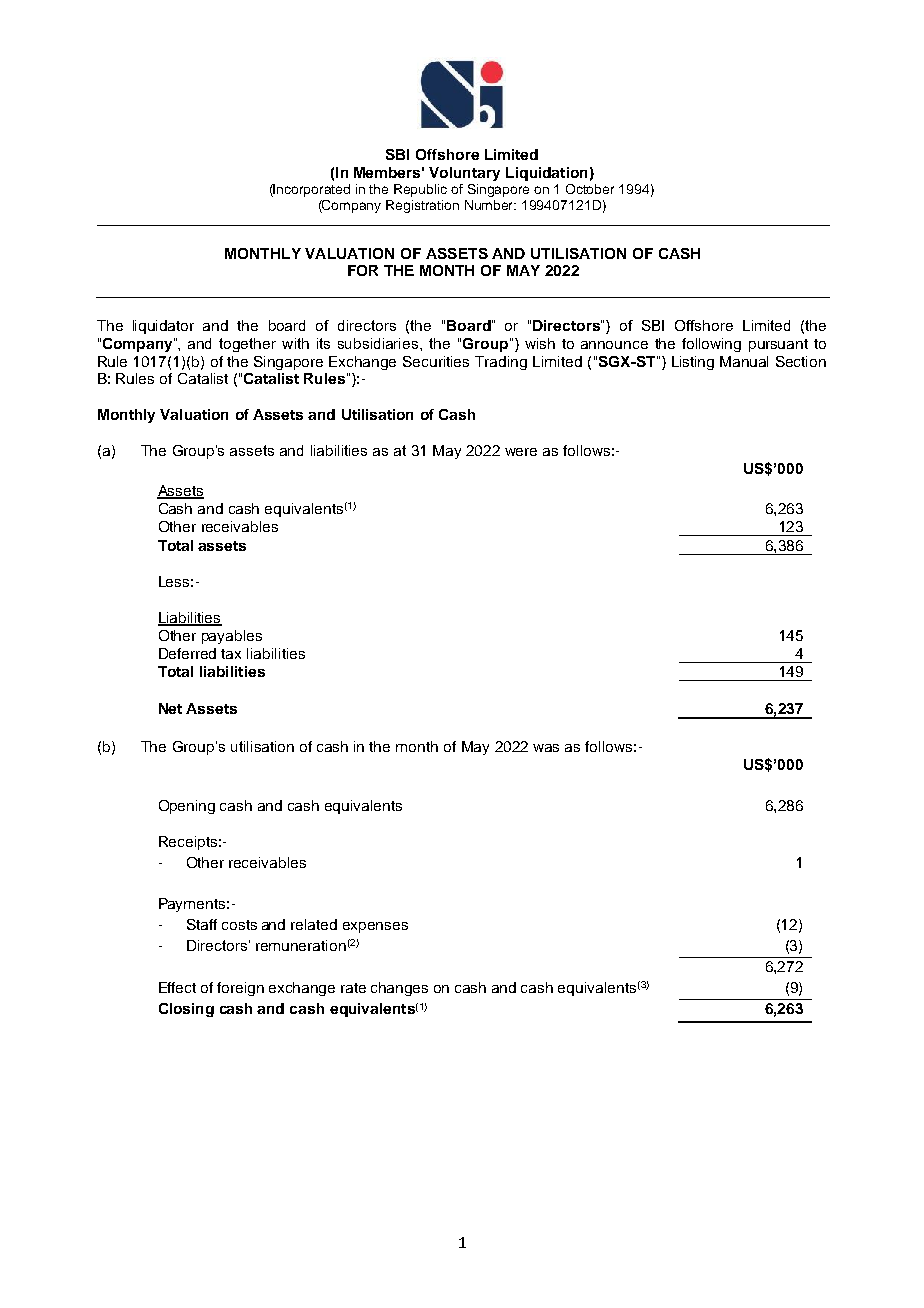 Image resolution: width=924 pixels, height=1308 pixels. Describe the element at coordinates (420, 190) in the document. I see `Republic` at that location.
